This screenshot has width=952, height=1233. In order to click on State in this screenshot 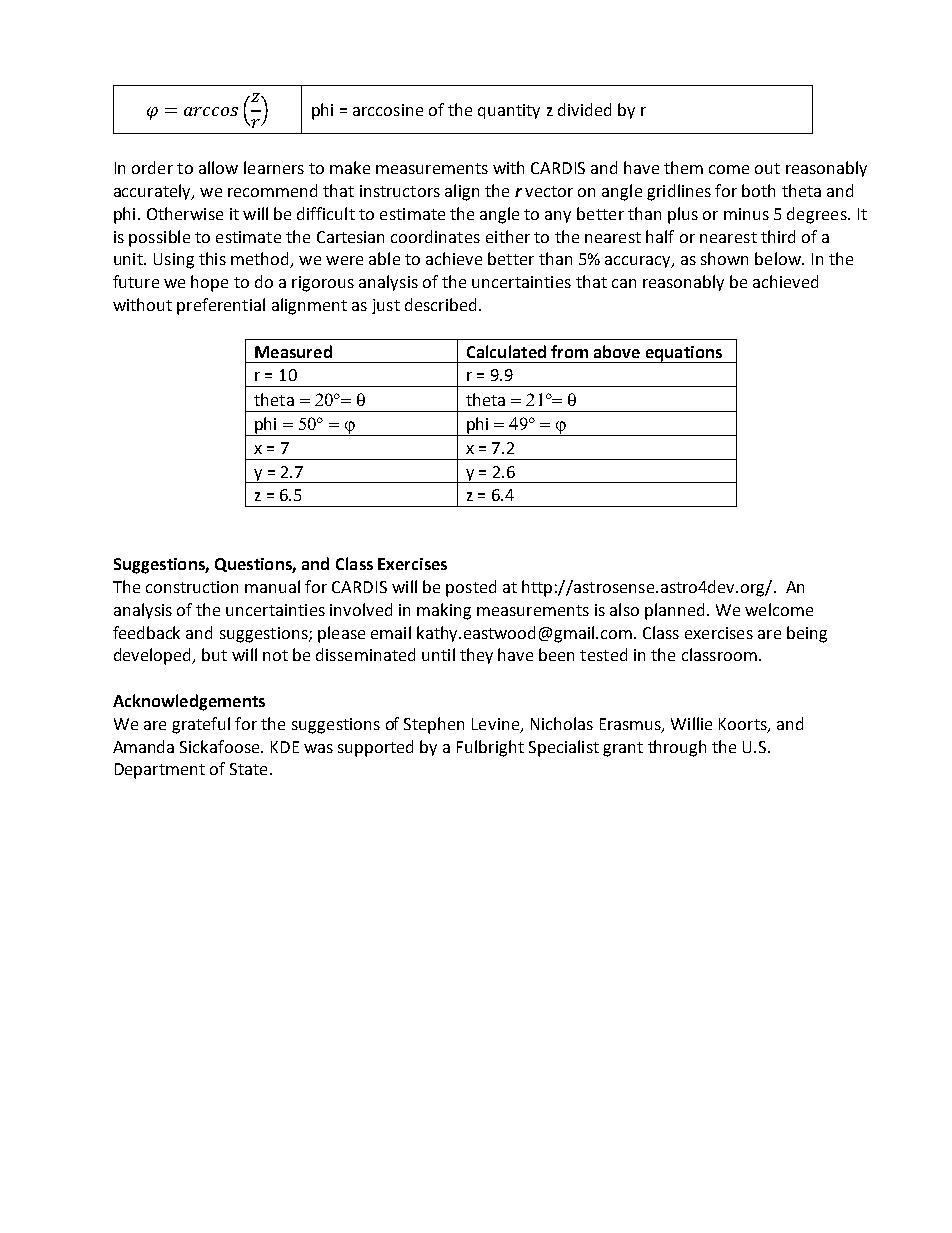, I will do `click(248, 769)`.
